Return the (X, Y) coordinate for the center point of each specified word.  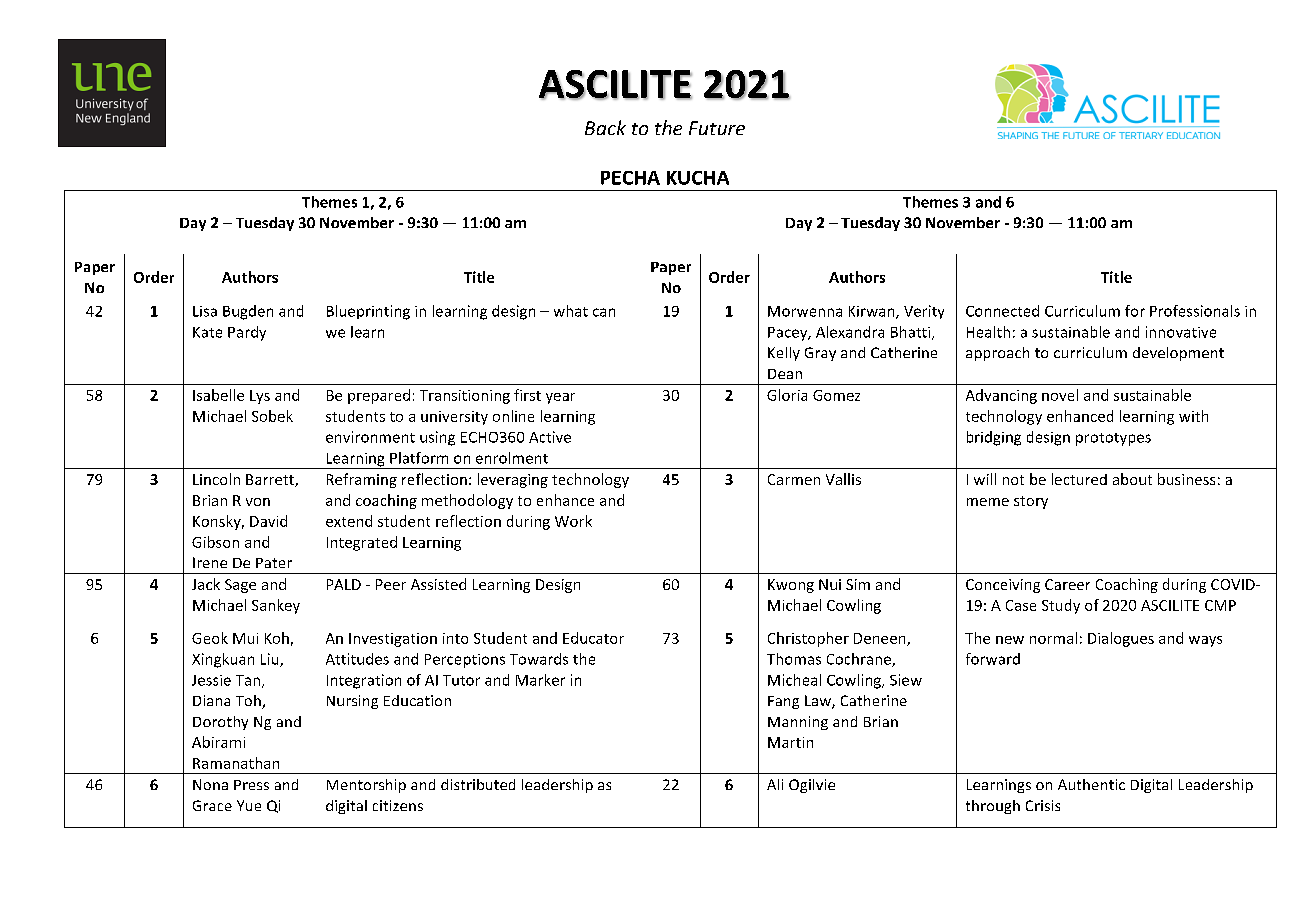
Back (605, 127)
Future (717, 128)
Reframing (362, 480)
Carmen (794, 479)
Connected (1002, 311)
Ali (775, 784)
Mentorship (366, 786)
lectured (1079, 479)
